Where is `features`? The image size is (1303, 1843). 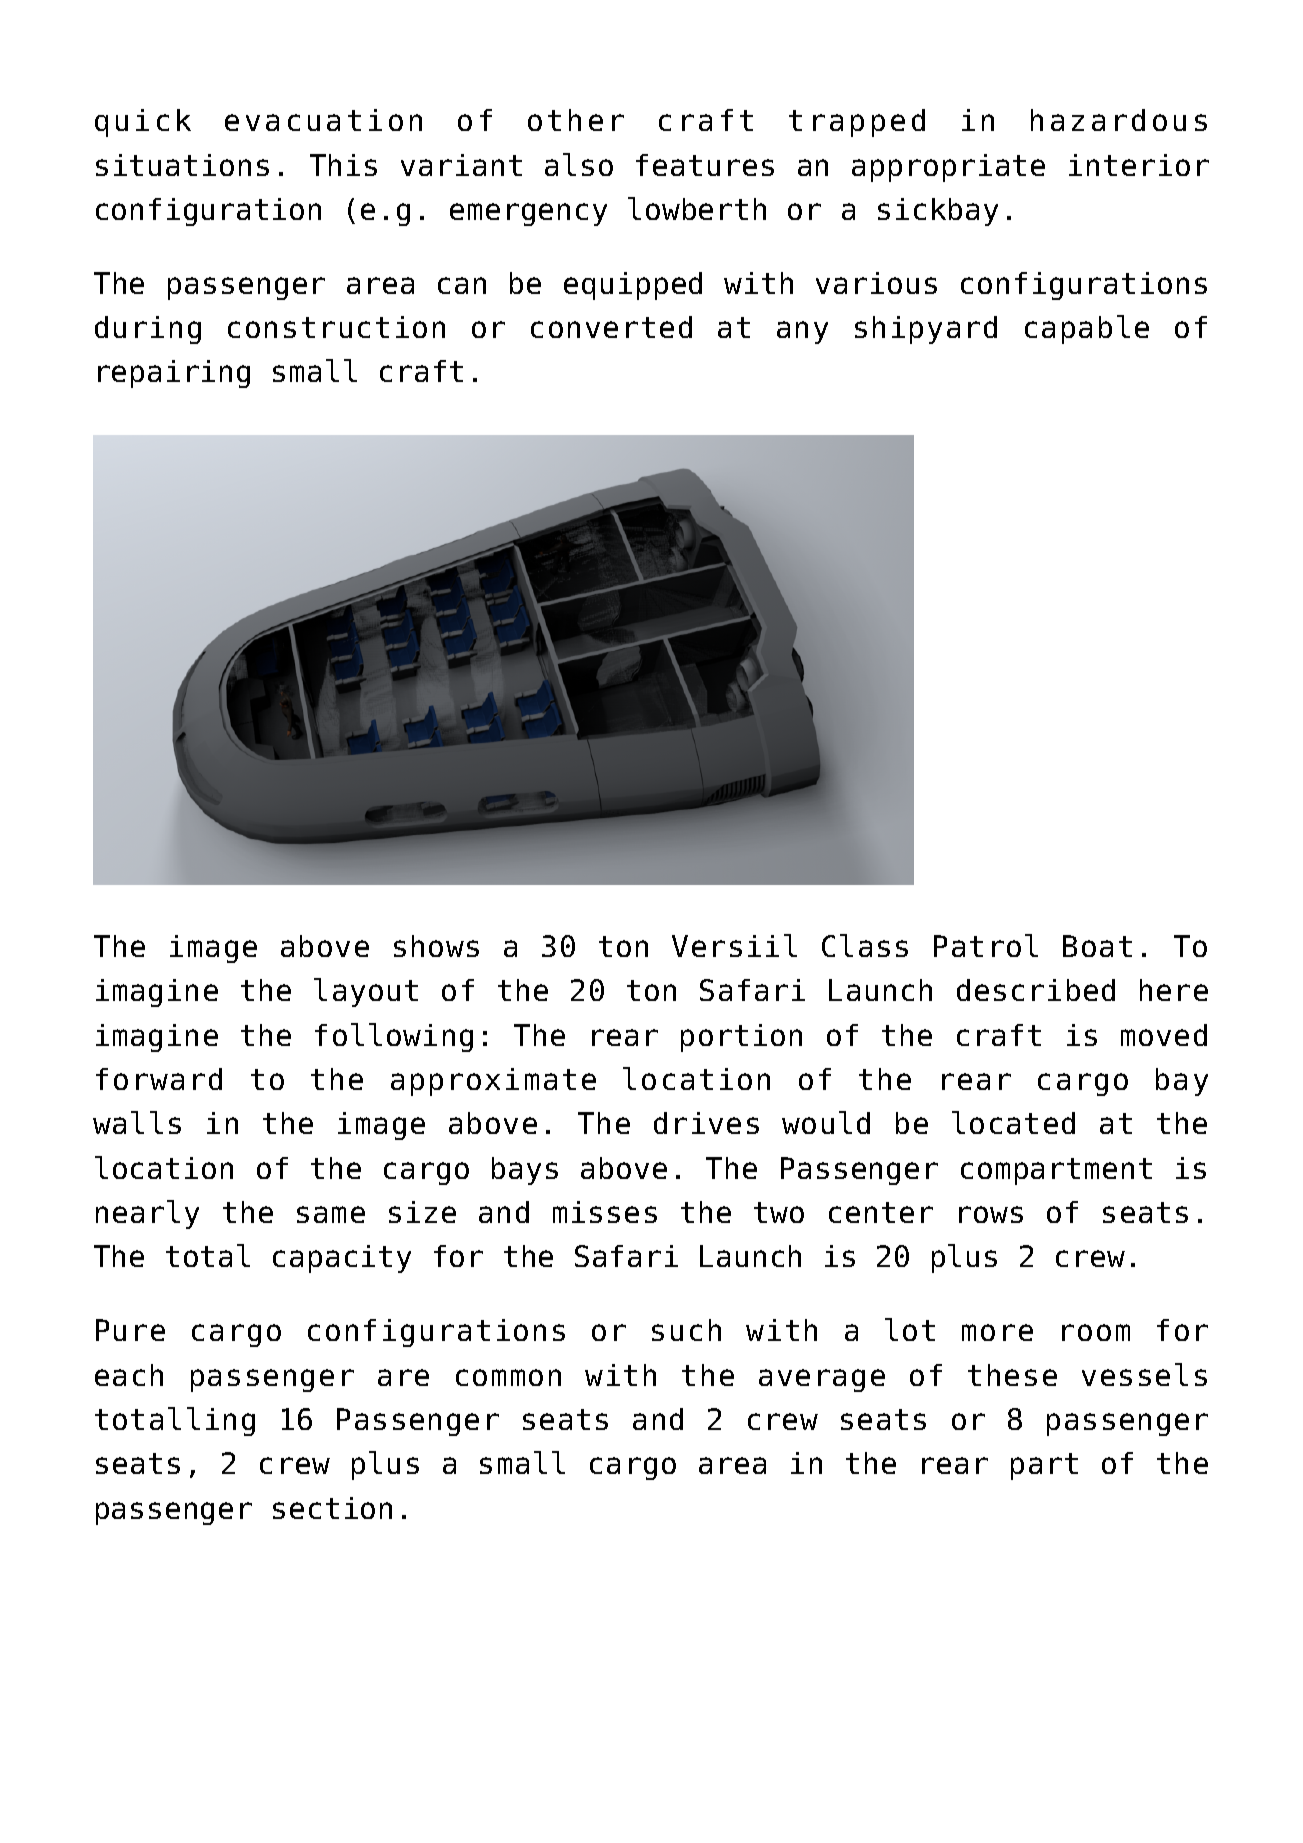
features is located at coordinates (705, 165).
